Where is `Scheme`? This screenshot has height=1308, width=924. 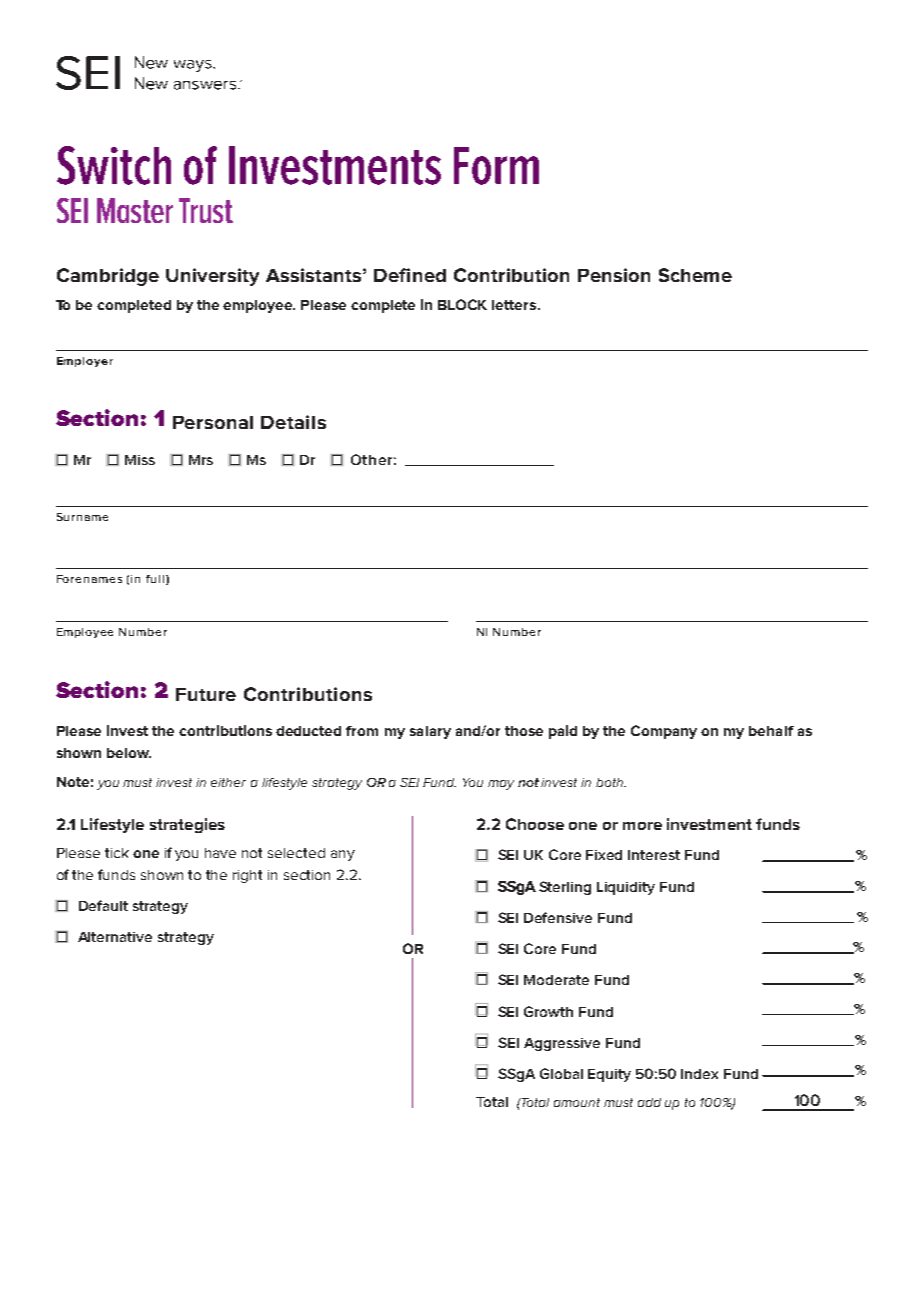 Scheme is located at coordinates (695, 275).
